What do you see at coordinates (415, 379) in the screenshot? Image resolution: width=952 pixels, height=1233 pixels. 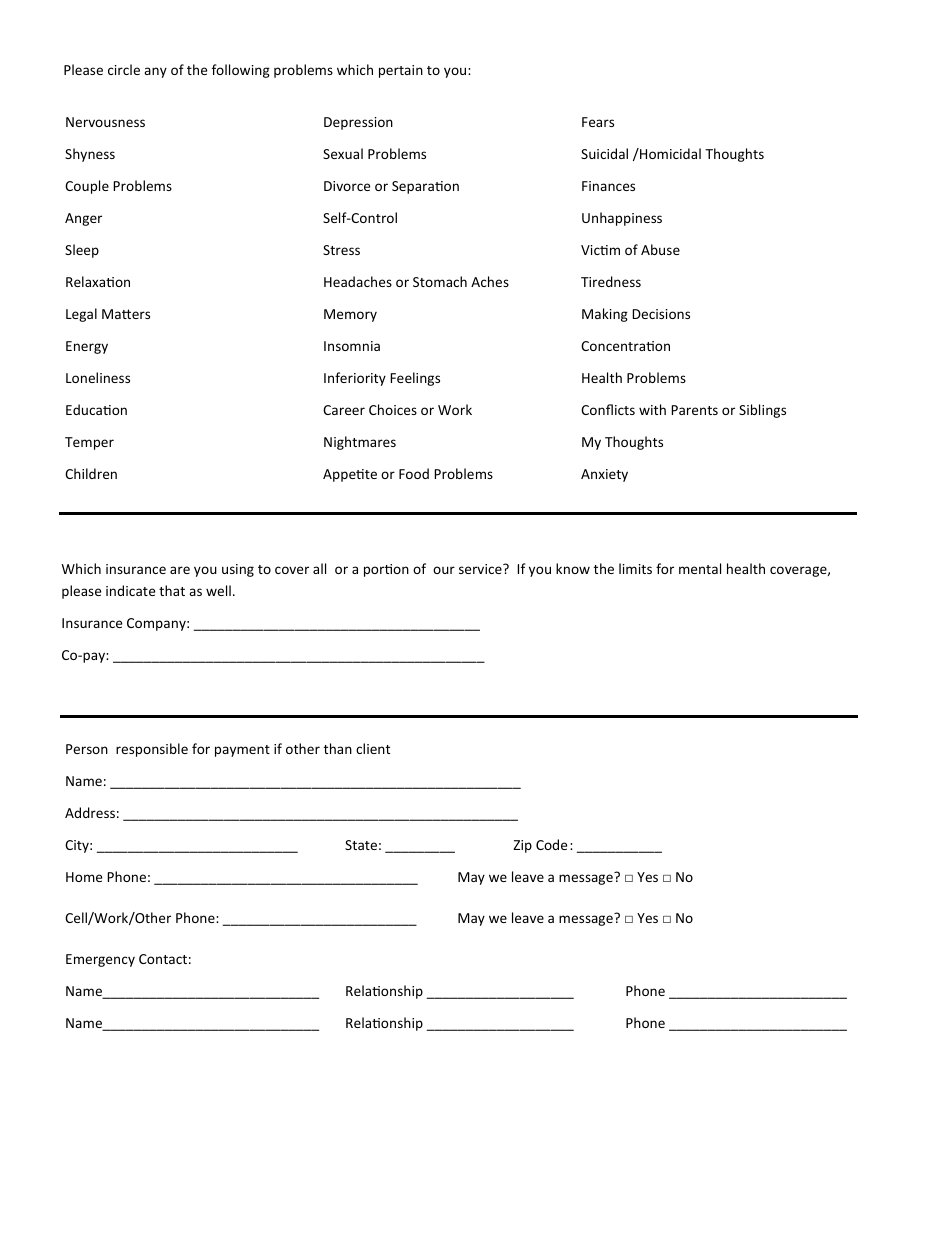 I see `Feelings` at bounding box center [415, 379].
